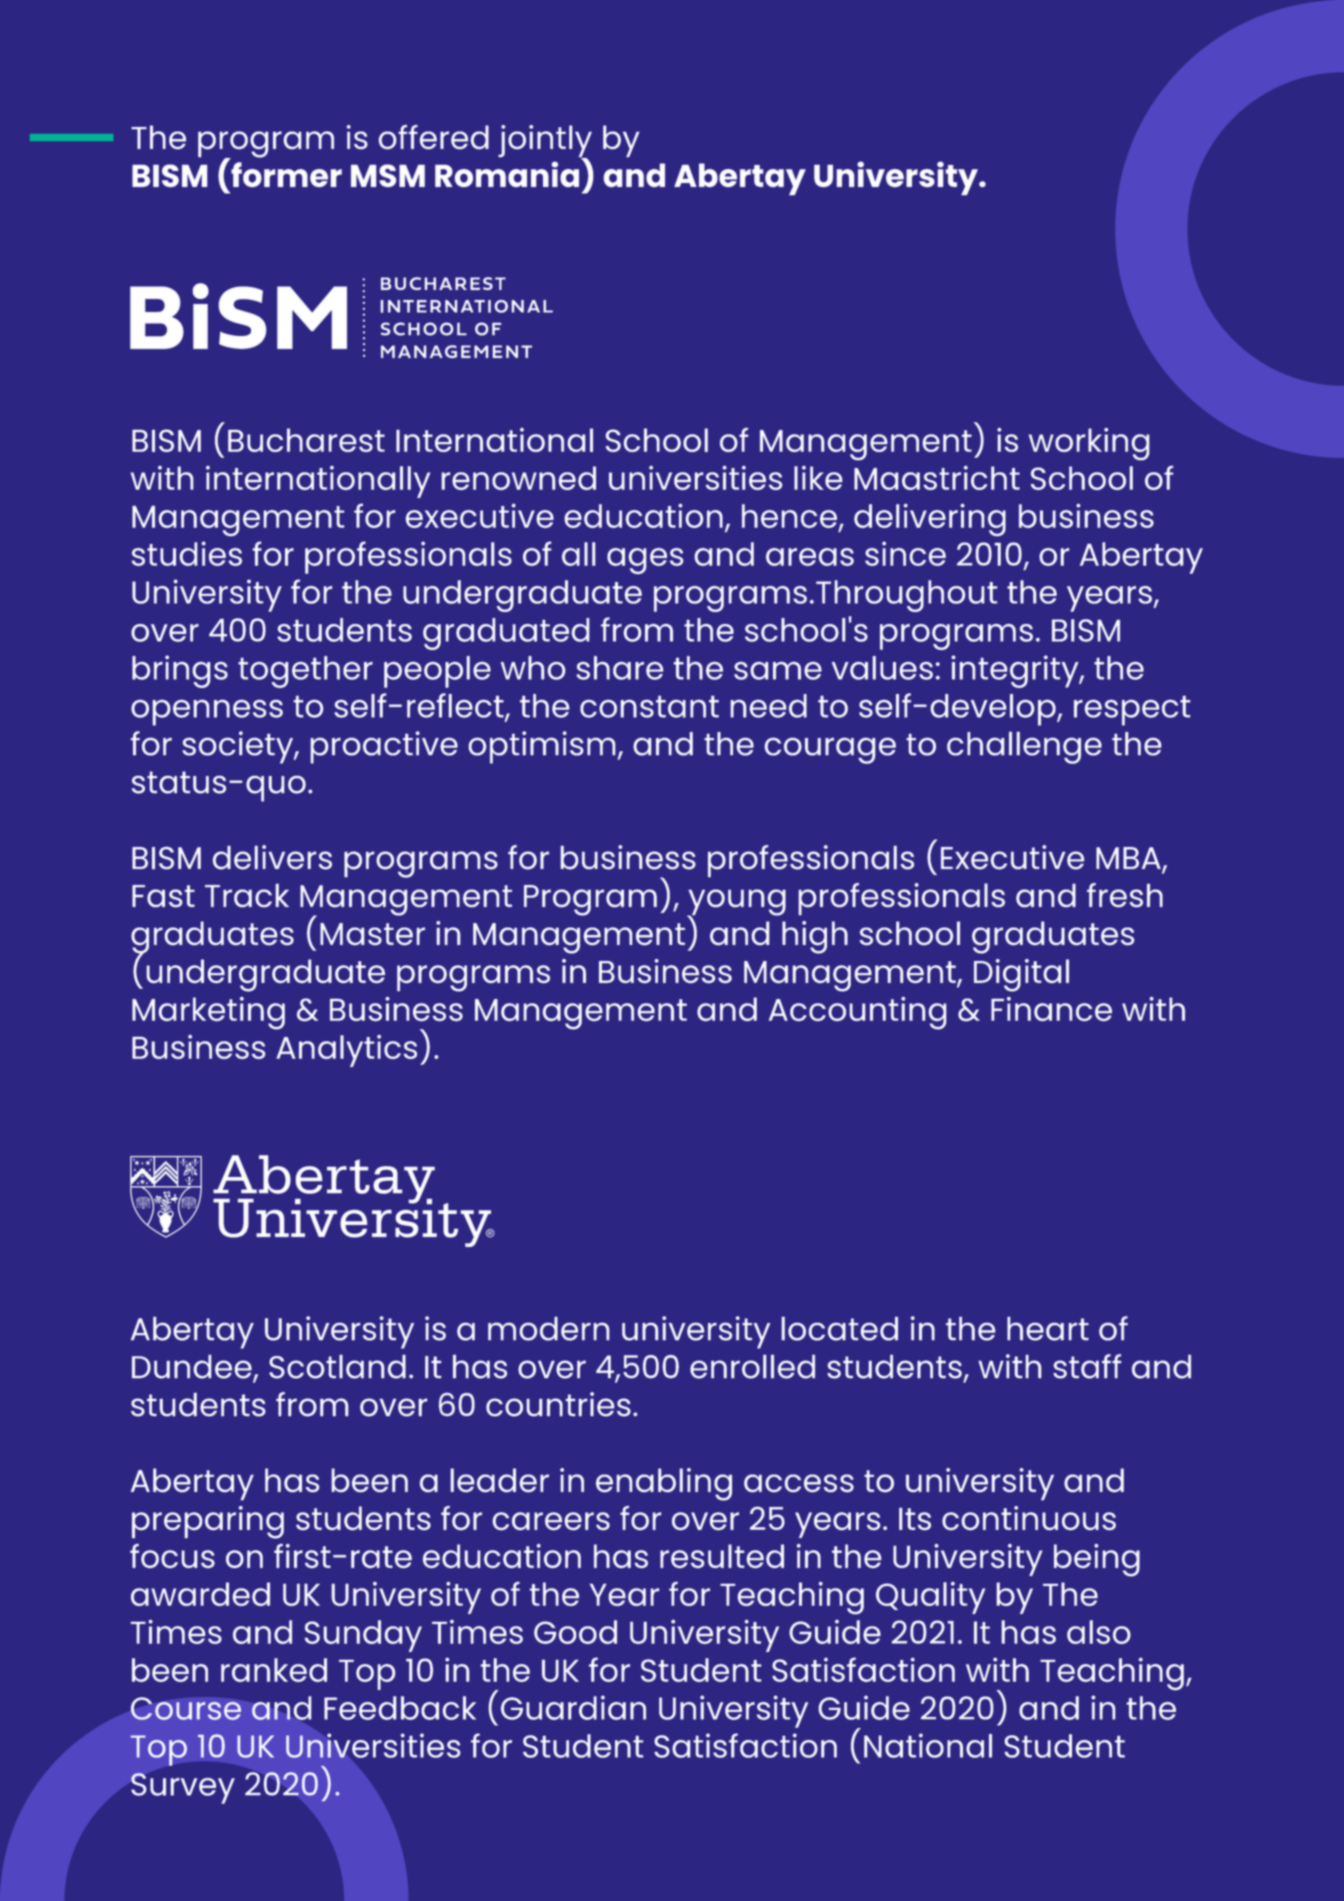 This screenshot has width=1344, height=1901. I want to click on together, so click(305, 672).
